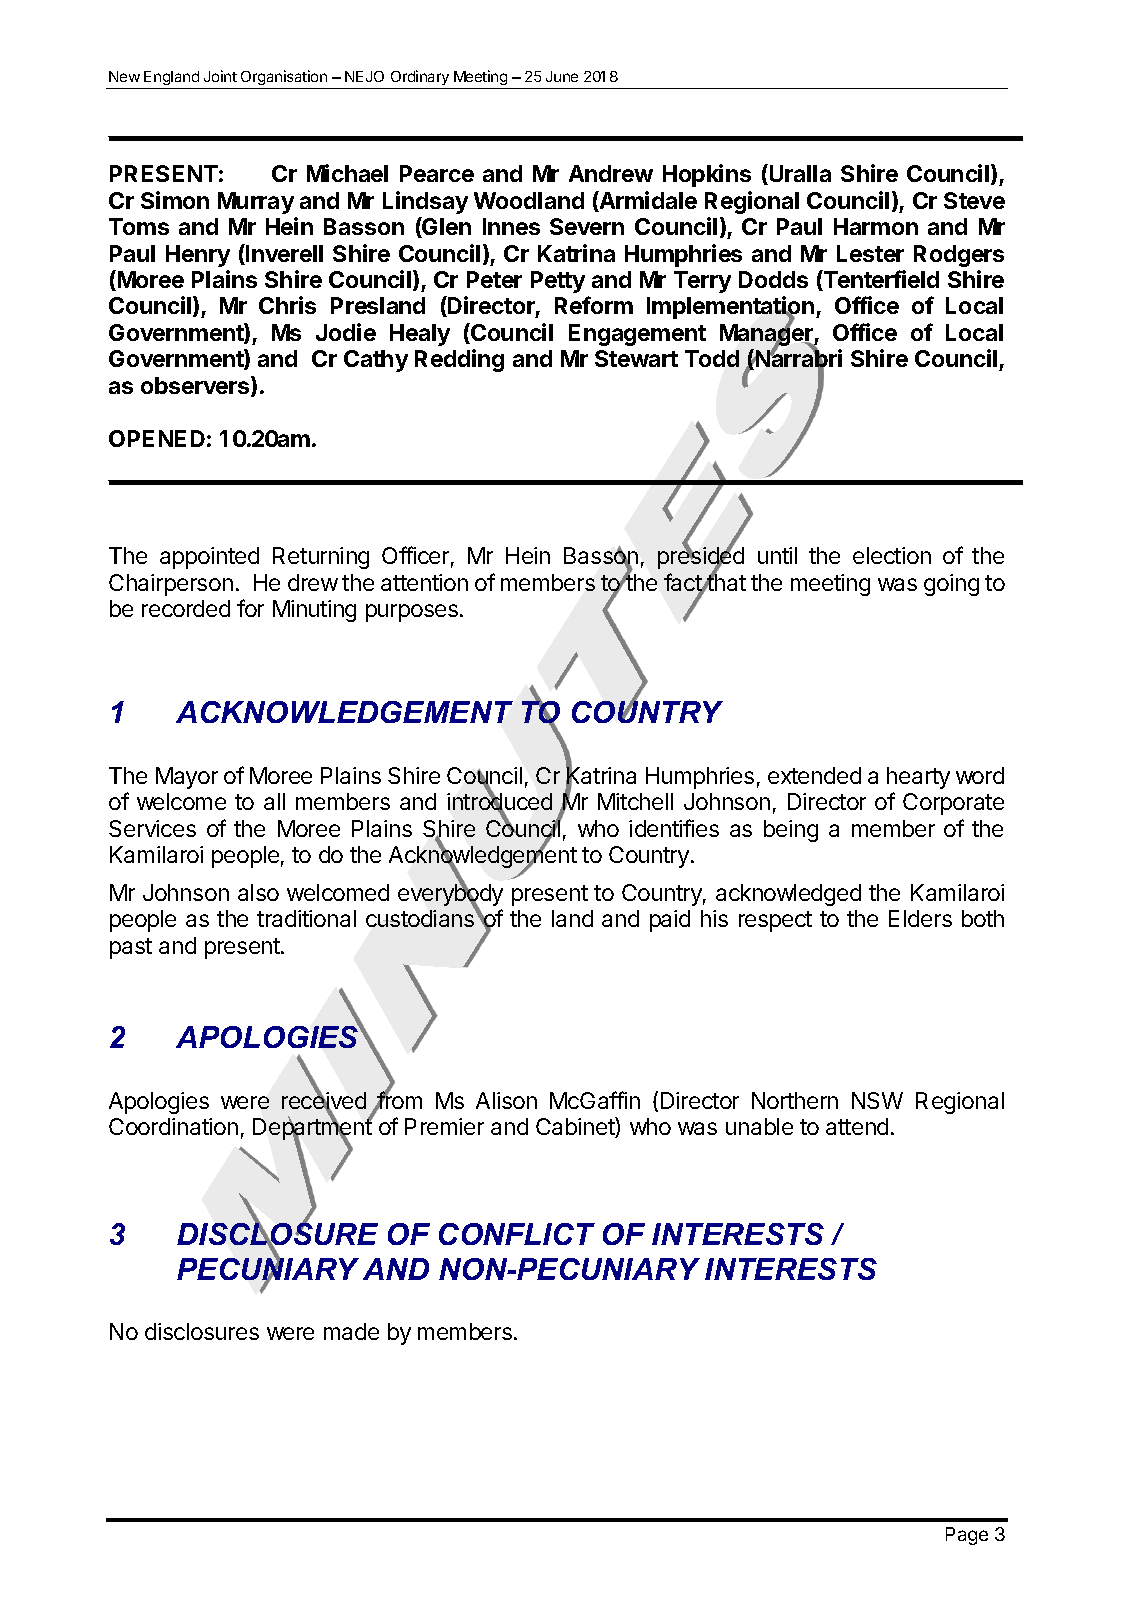  Describe the element at coordinates (187, 778) in the page. I see `Mayor` at that location.
